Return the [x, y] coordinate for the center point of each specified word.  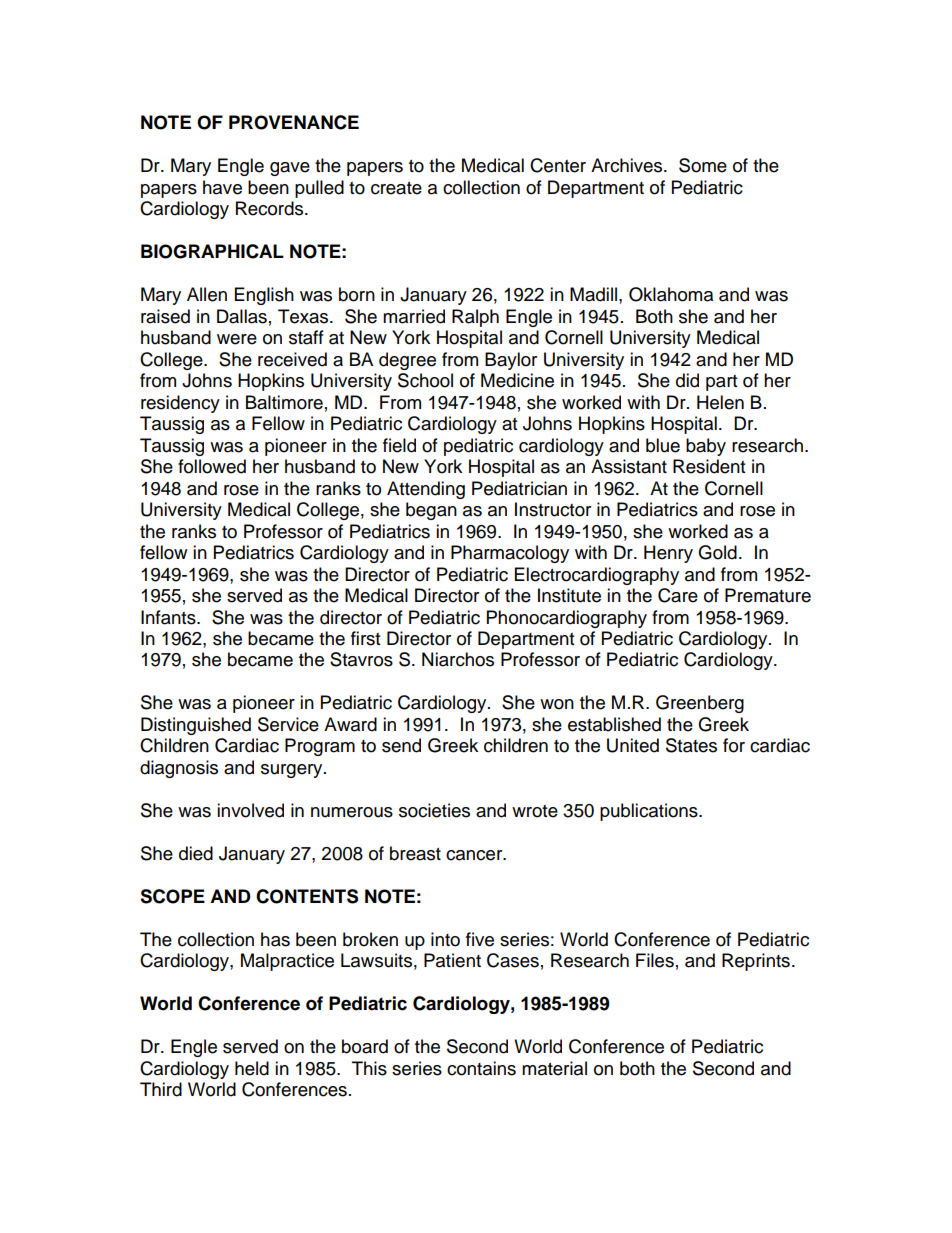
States [691, 745]
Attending [426, 490]
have [222, 187]
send [401, 745]
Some [703, 165]
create [396, 188]
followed [212, 466]
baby [706, 447]
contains [481, 1068]
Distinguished [196, 726]
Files [655, 960]
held [252, 1068]
